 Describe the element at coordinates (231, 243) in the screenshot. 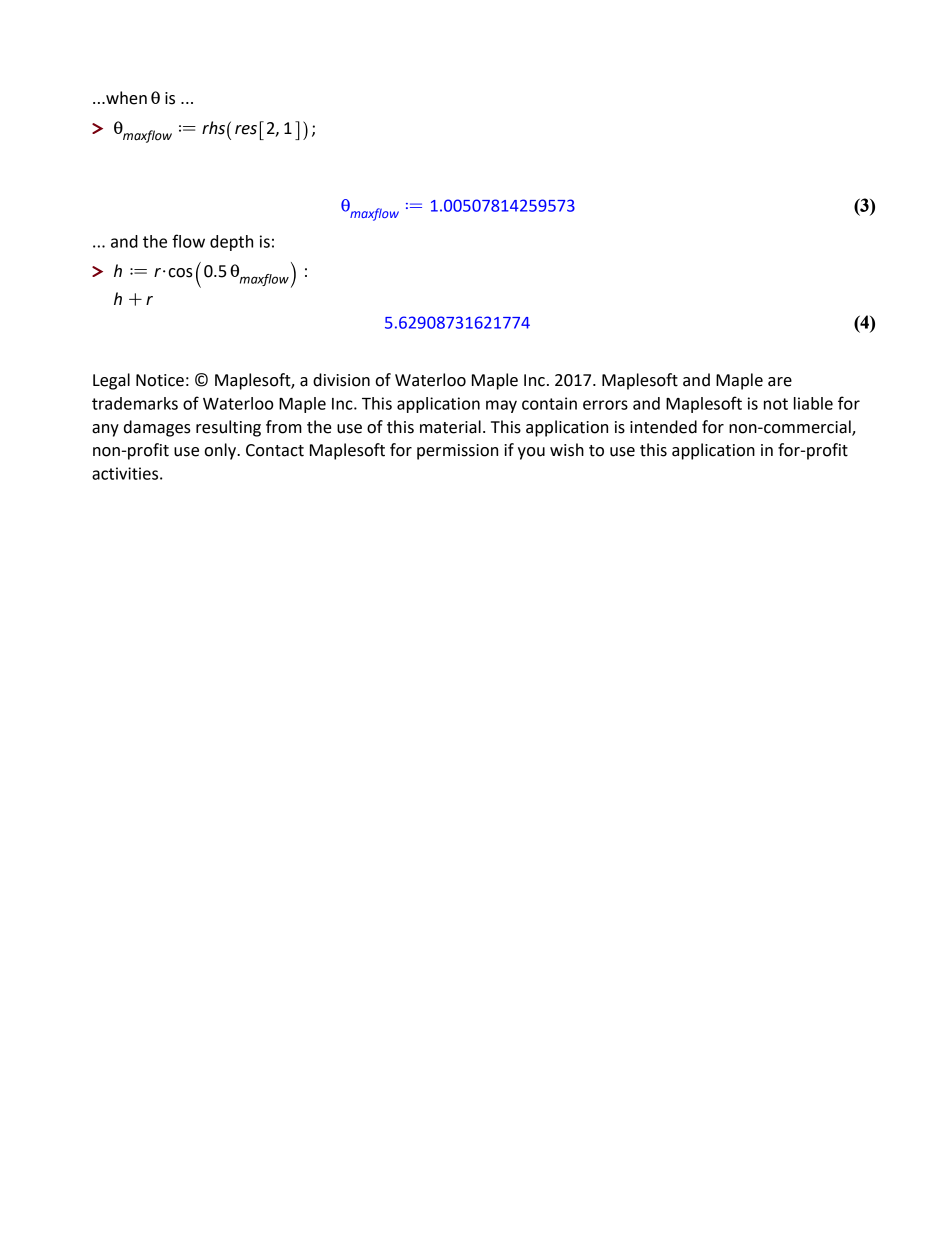

I see `depth` at that location.
